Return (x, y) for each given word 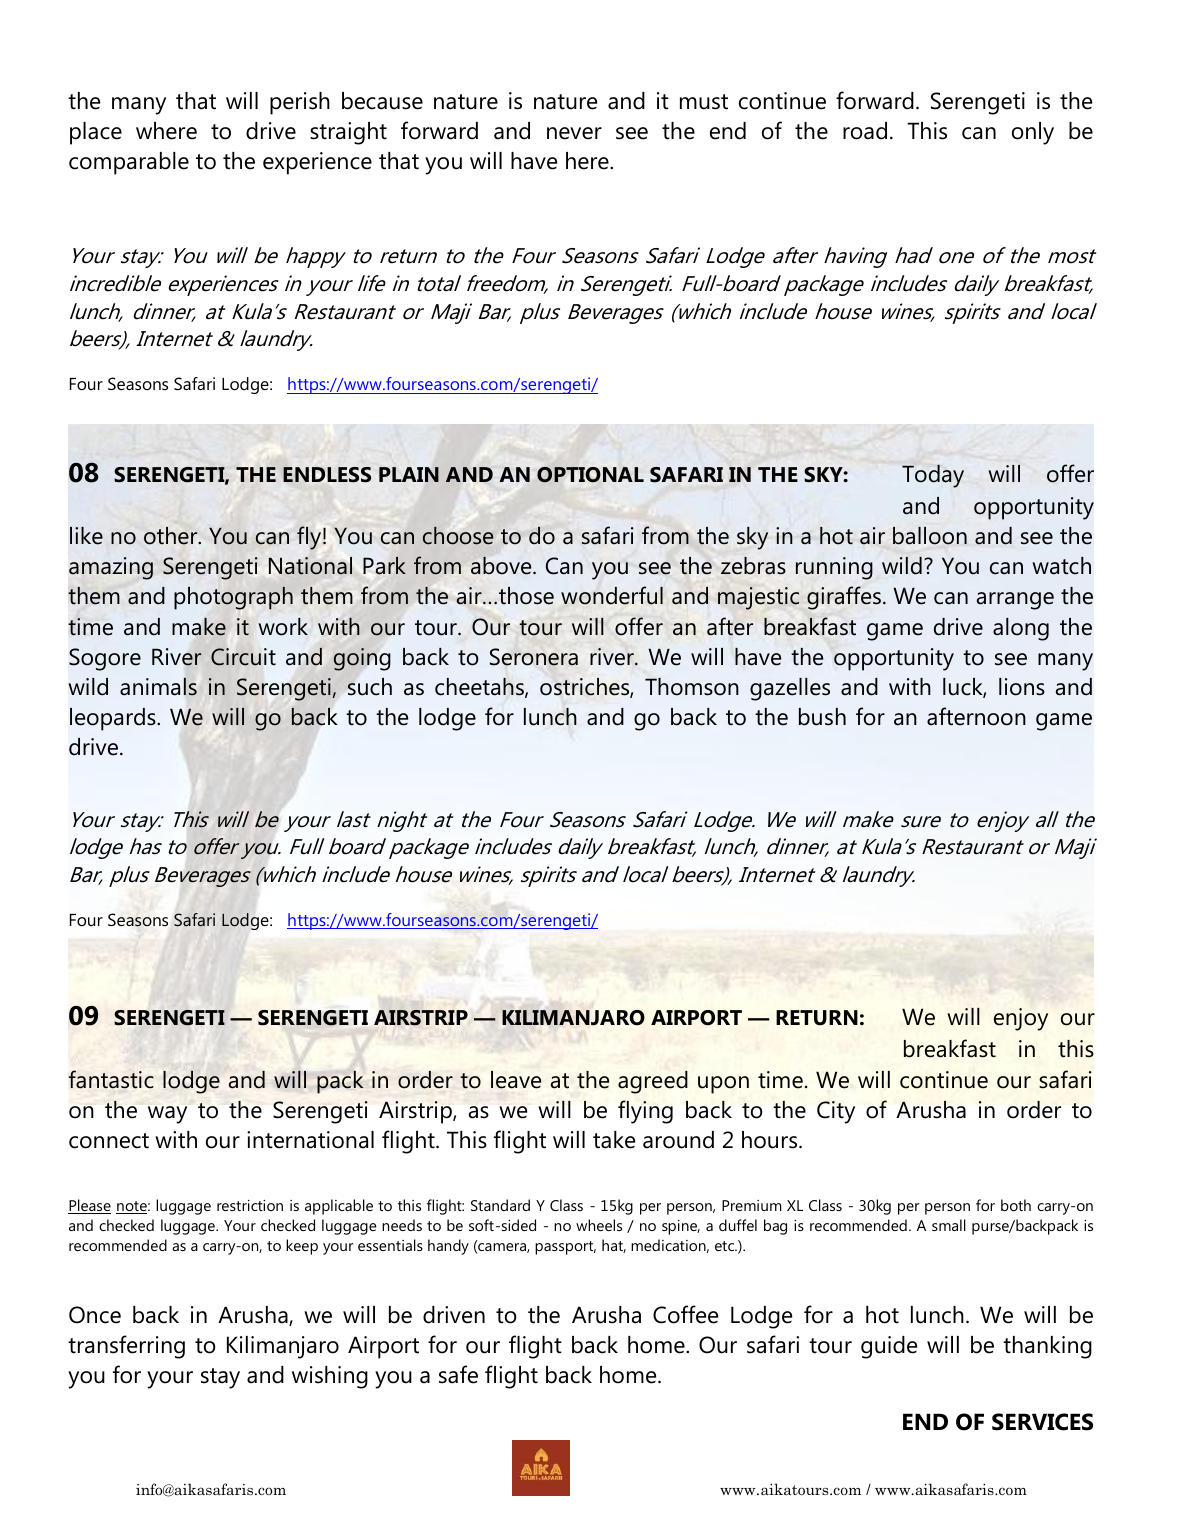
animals (158, 687)
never (574, 133)
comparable (129, 163)
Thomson (692, 687)
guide (889, 1347)
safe (458, 1374)
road (865, 131)
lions (1022, 687)
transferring (126, 1347)
